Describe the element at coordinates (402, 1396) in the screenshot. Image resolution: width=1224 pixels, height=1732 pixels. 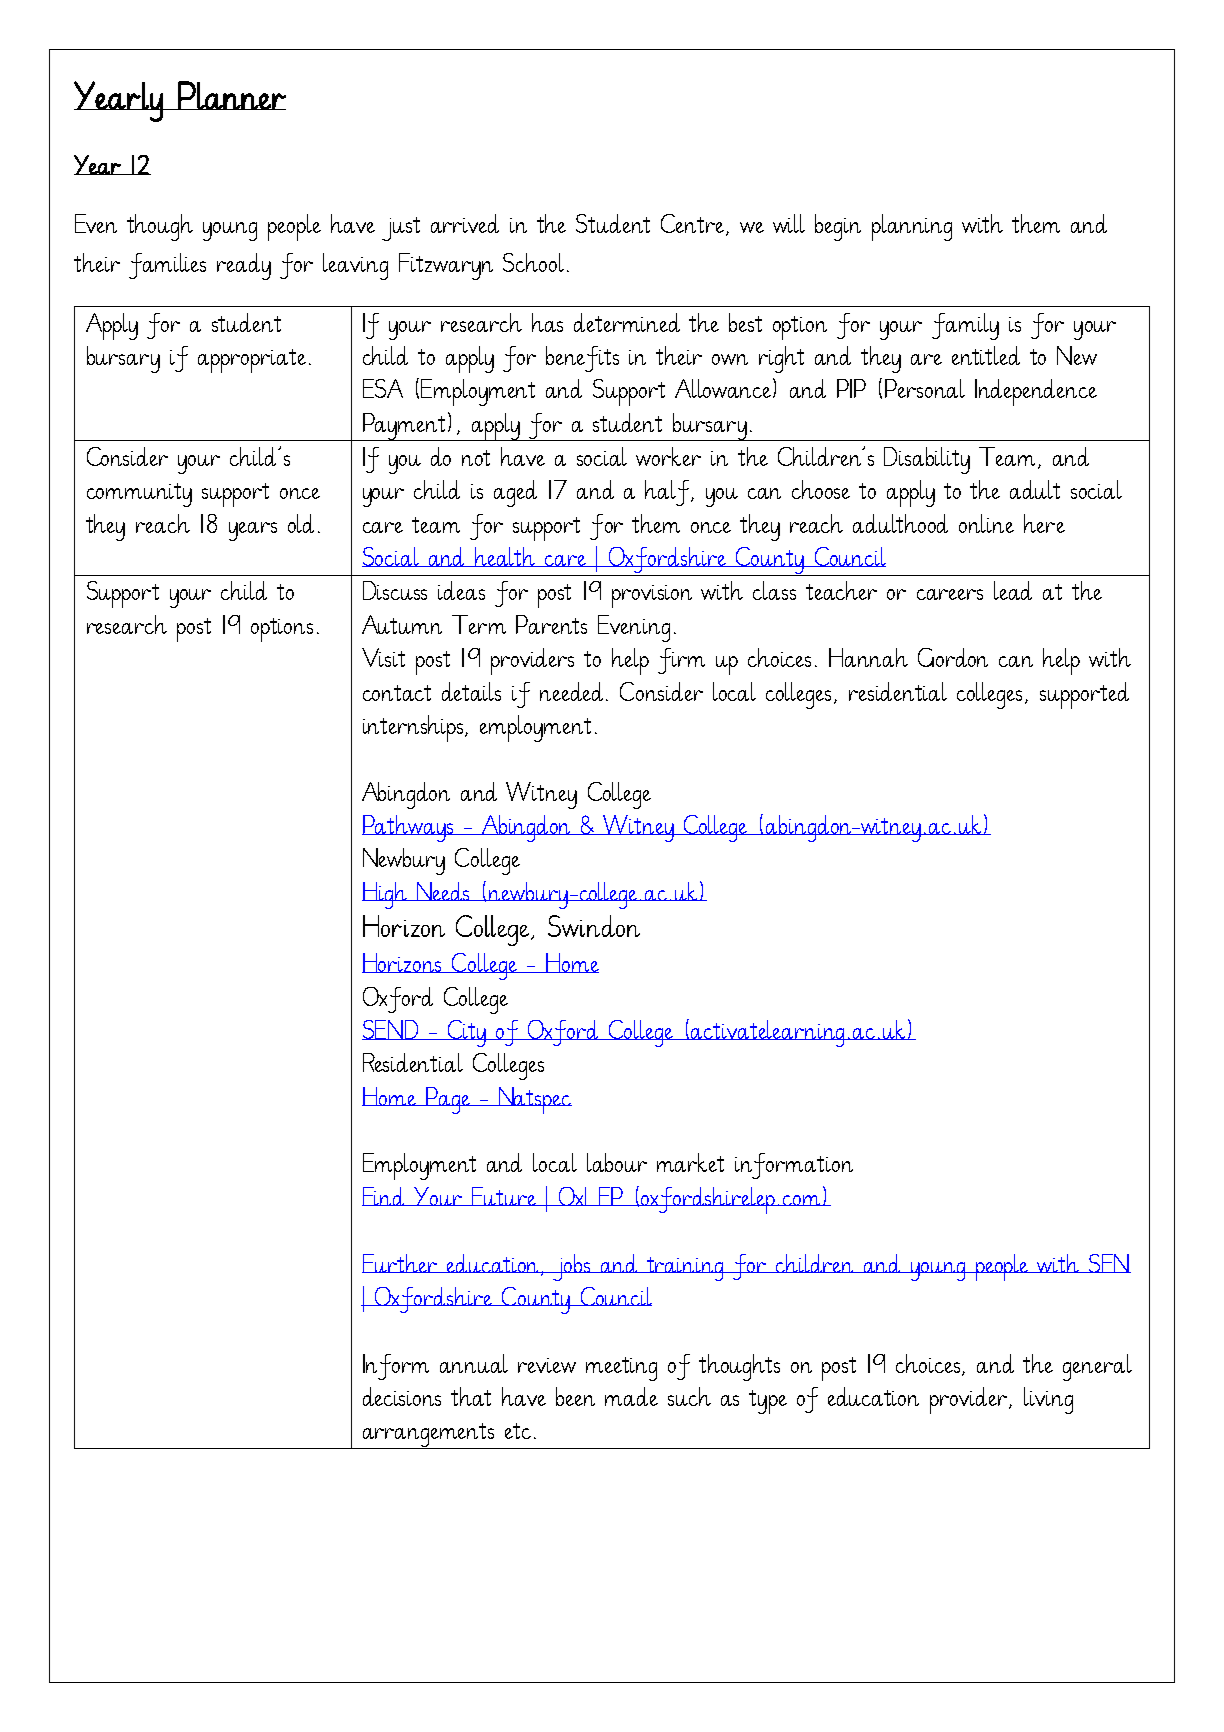
I see `decisions` at that location.
